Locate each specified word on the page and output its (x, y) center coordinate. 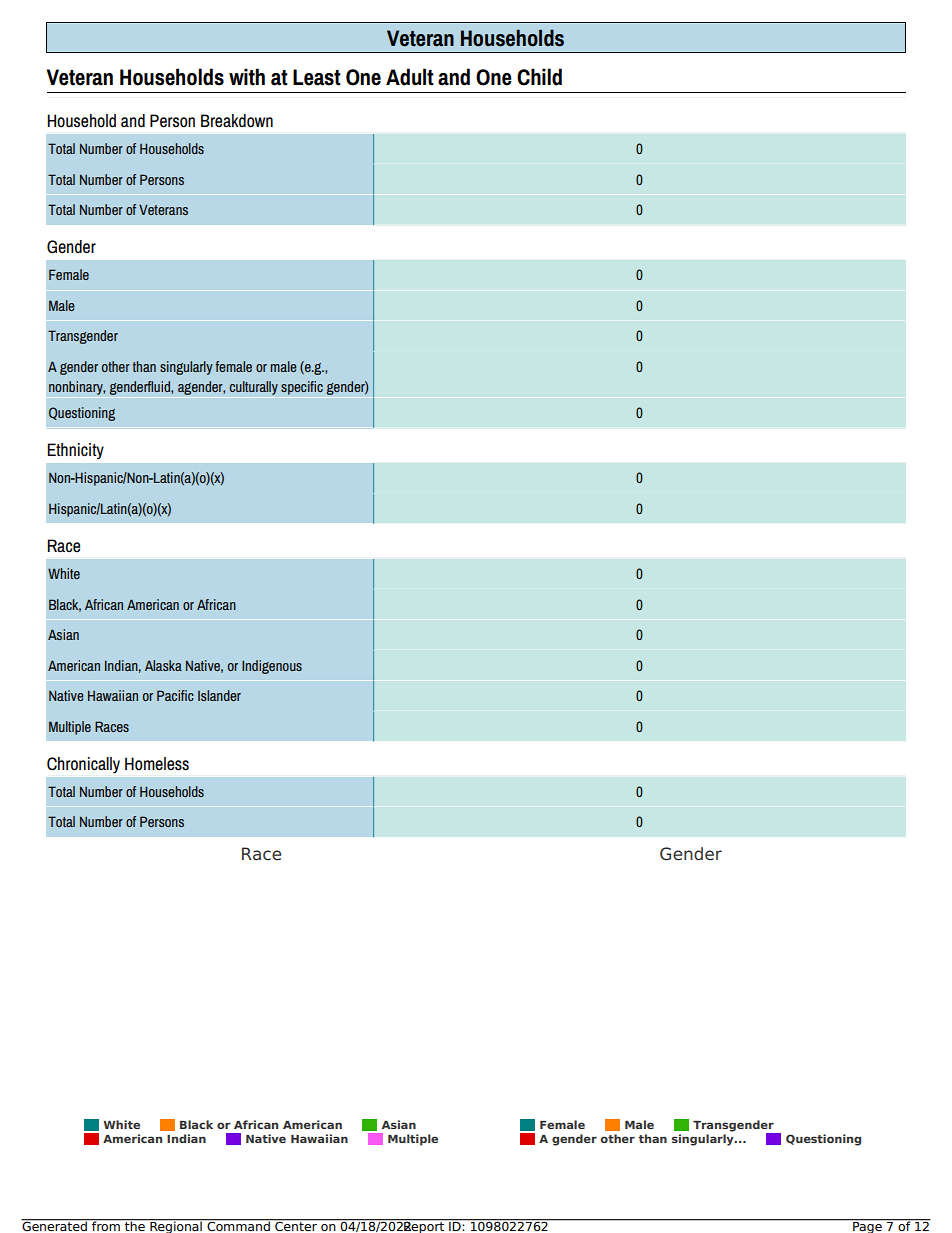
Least (317, 77)
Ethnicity (75, 451)
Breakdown (237, 121)
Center (296, 1225)
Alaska (163, 665)
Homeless (157, 764)
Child (539, 77)
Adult (410, 77)
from (106, 1225)
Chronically (83, 765)
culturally (254, 388)
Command (238, 1225)
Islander (219, 695)
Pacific (175, 695)
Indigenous (272, 667)
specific (302, 388)
